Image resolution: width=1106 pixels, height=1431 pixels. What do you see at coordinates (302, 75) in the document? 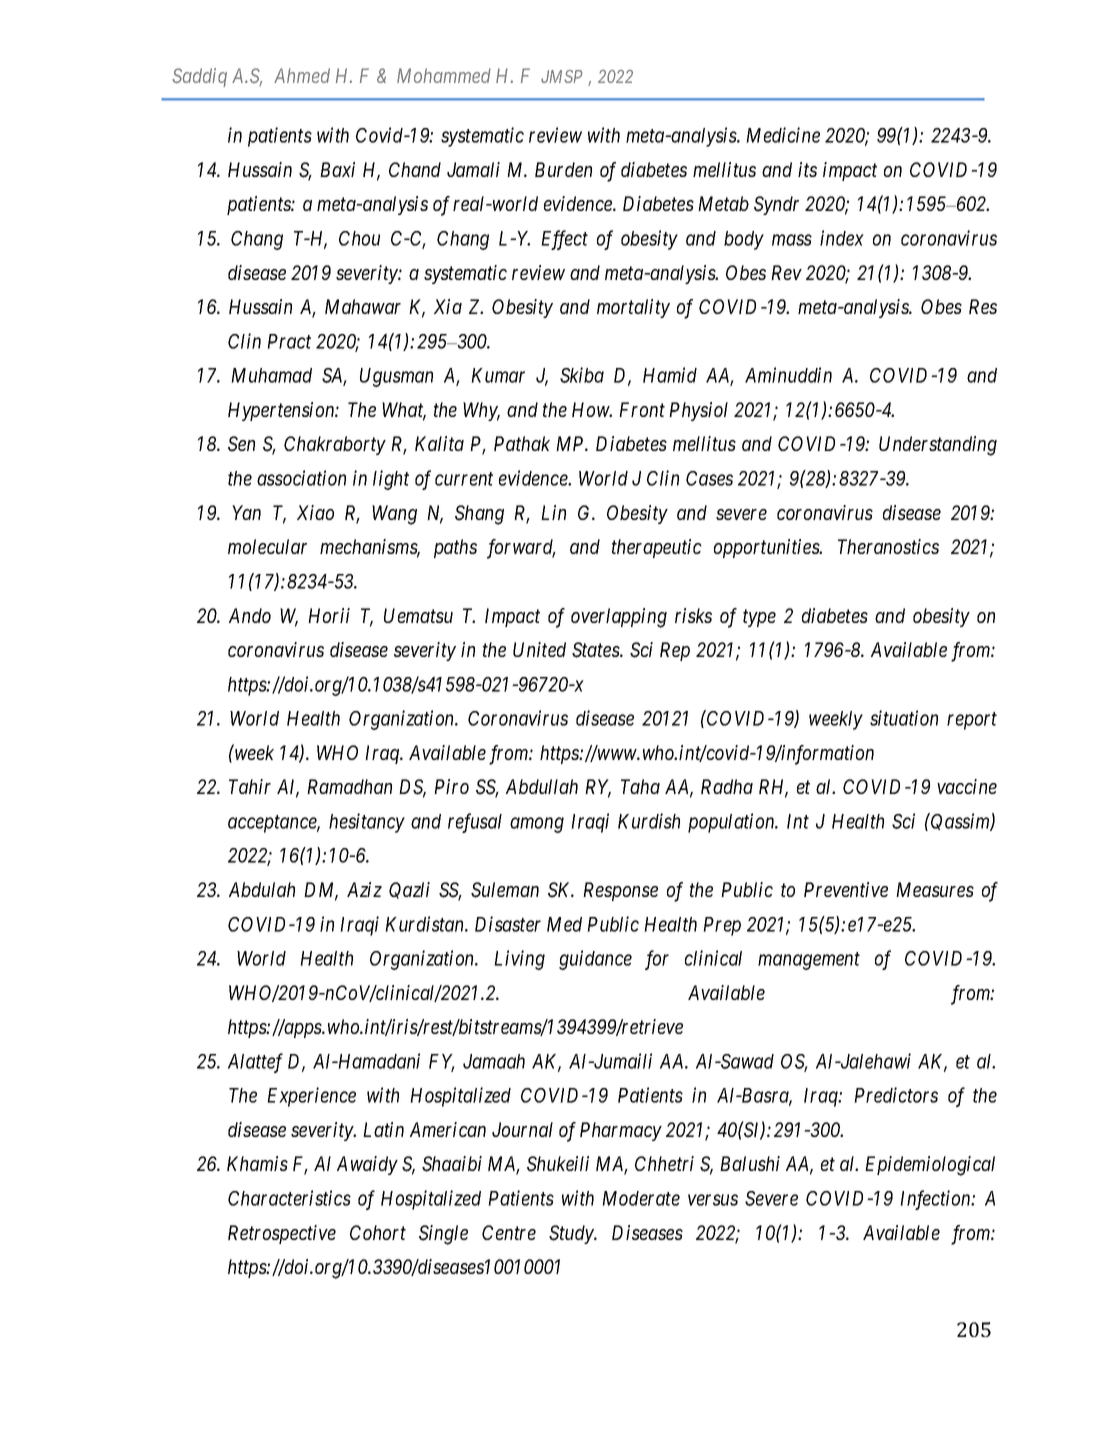
I see `Ahmed` at bounding box center [302, 75].
